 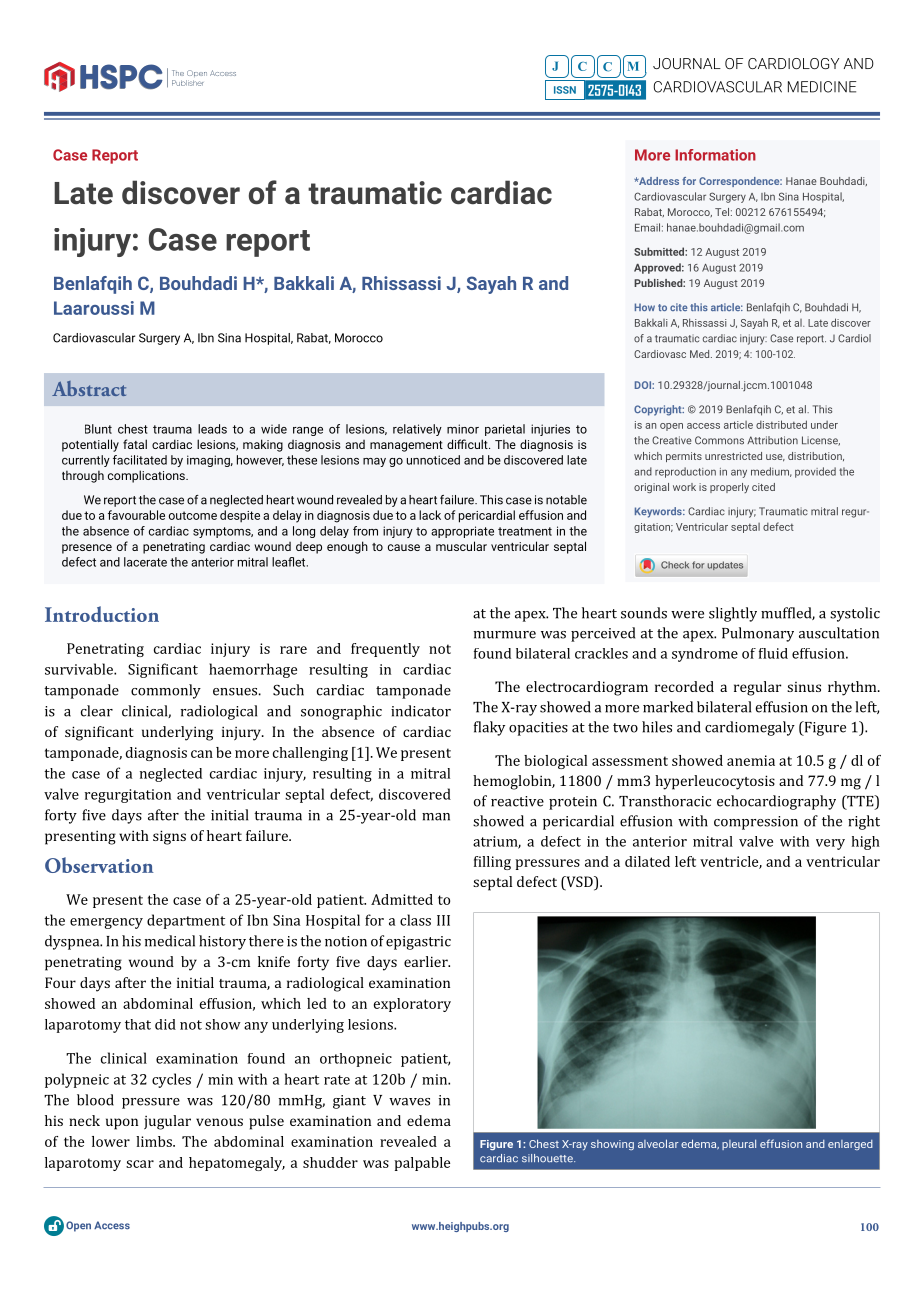 What do you see at coordinates (723, 212) in the screenshot?
I see `Tel` at bounding box center [723, 212].
